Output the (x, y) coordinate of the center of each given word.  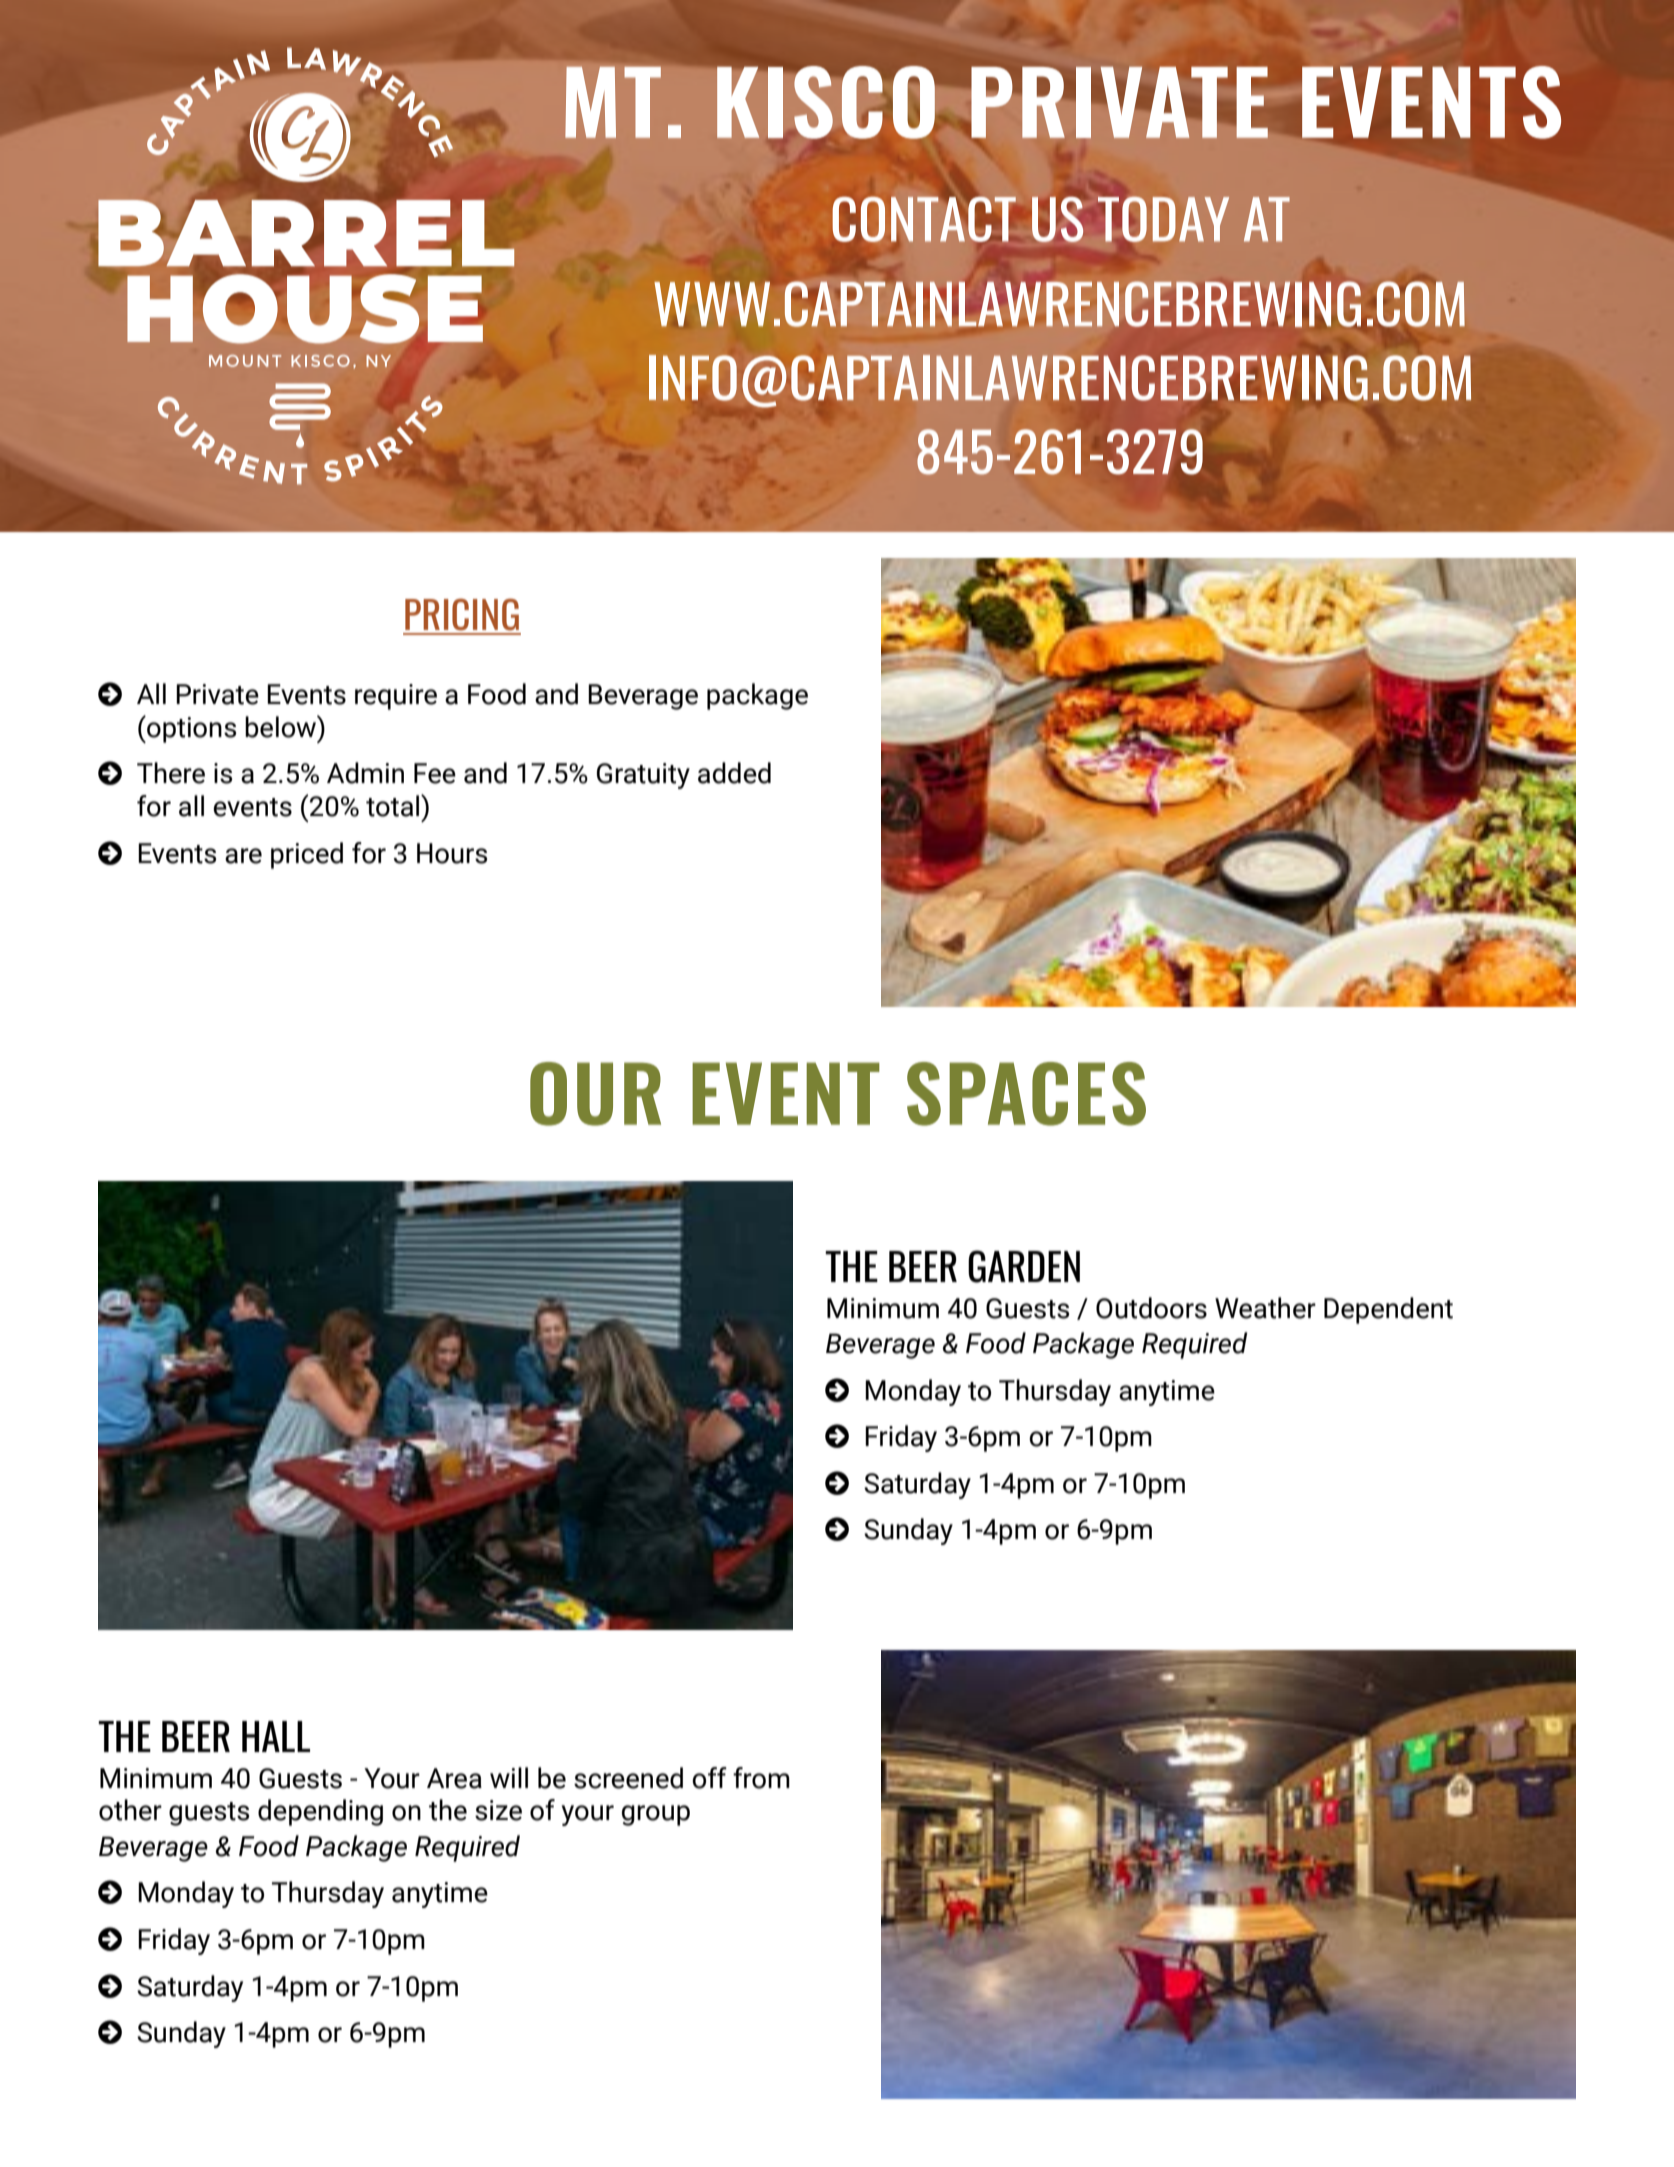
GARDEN (1024, 1266)
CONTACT (924, 219)
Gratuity (643, 776)
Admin (365, 773)
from (761, 1778)
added (734, 773)
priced (307, 855)
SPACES (1026, 1094)
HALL (276, 1736)
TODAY (1163, 219)
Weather (1265, 1308)
